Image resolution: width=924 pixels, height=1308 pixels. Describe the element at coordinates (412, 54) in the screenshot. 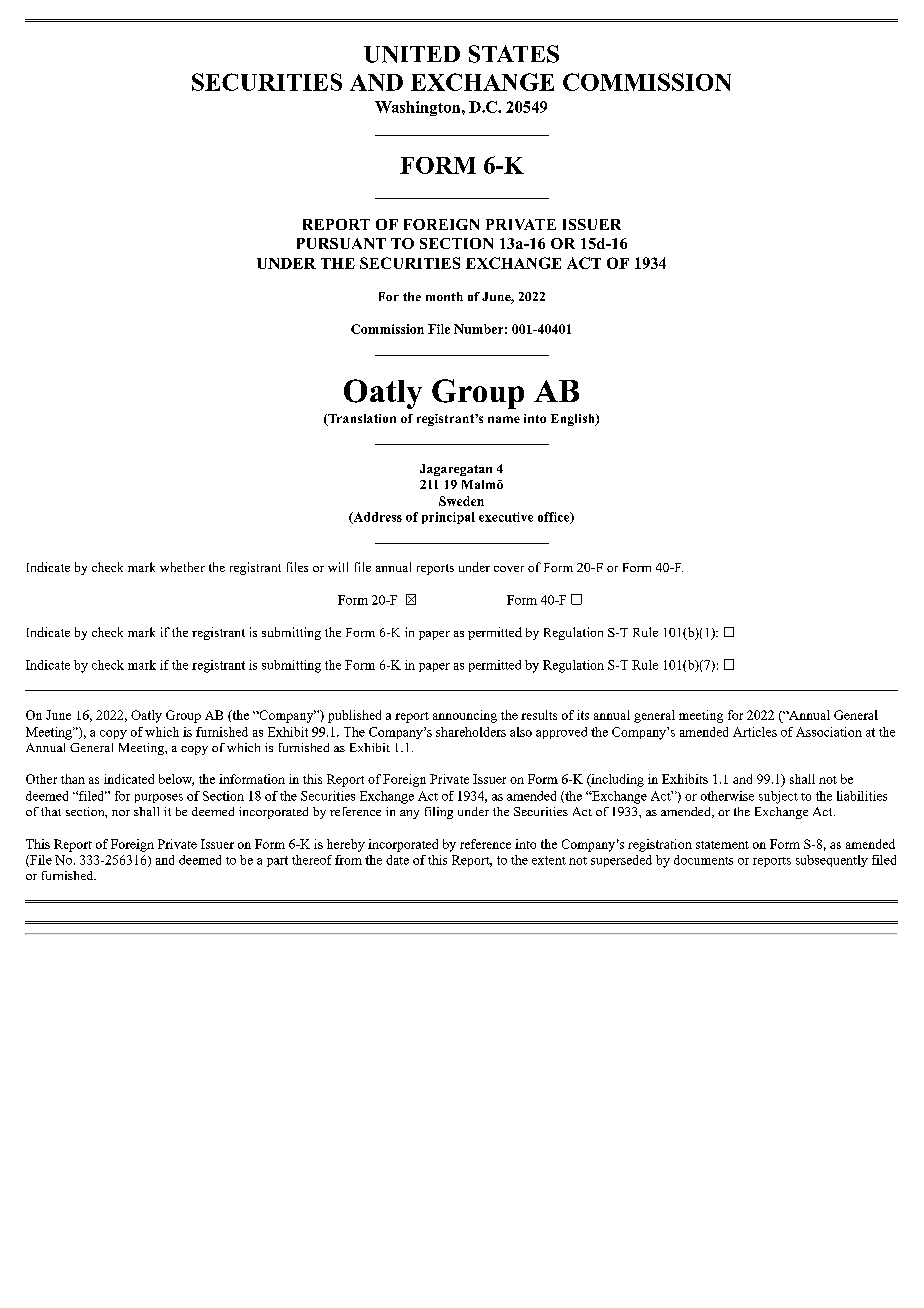

I see `UNITED` at that location.
